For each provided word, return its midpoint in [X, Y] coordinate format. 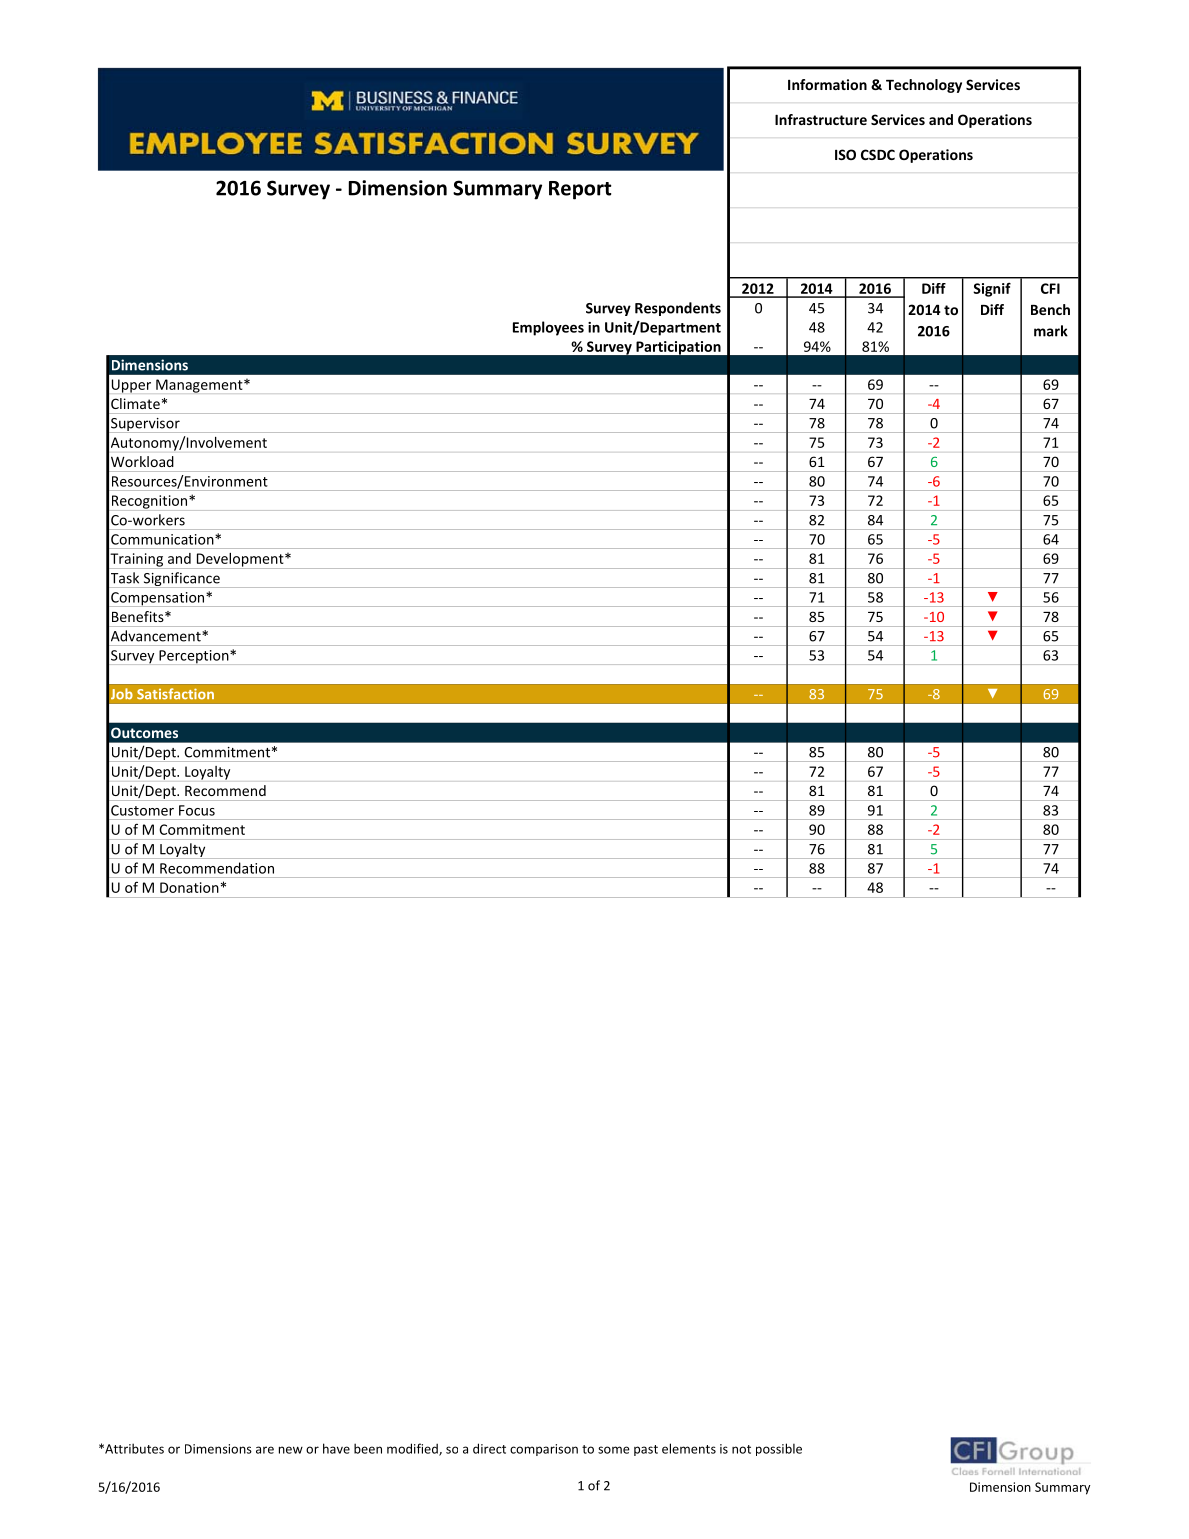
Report [580, 190]
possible [779, 1449]
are [265, 1450]
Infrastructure [821, 119]
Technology [924, 86]
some [614, 1450]
